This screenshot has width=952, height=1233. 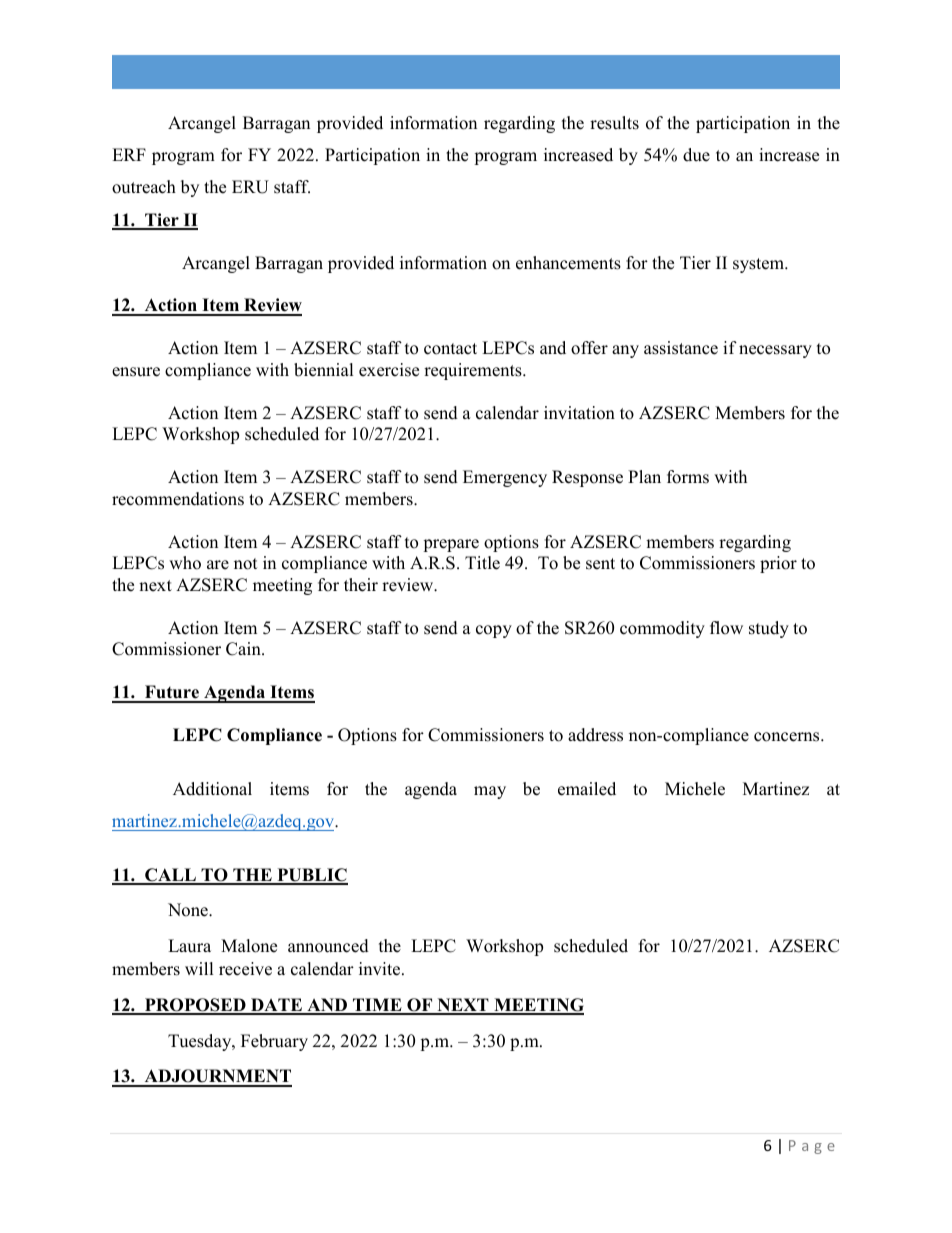 What do you see at coordinates (505, 478) in the screenshot?
I see `Emergency` at bounding box center [505, 478].
